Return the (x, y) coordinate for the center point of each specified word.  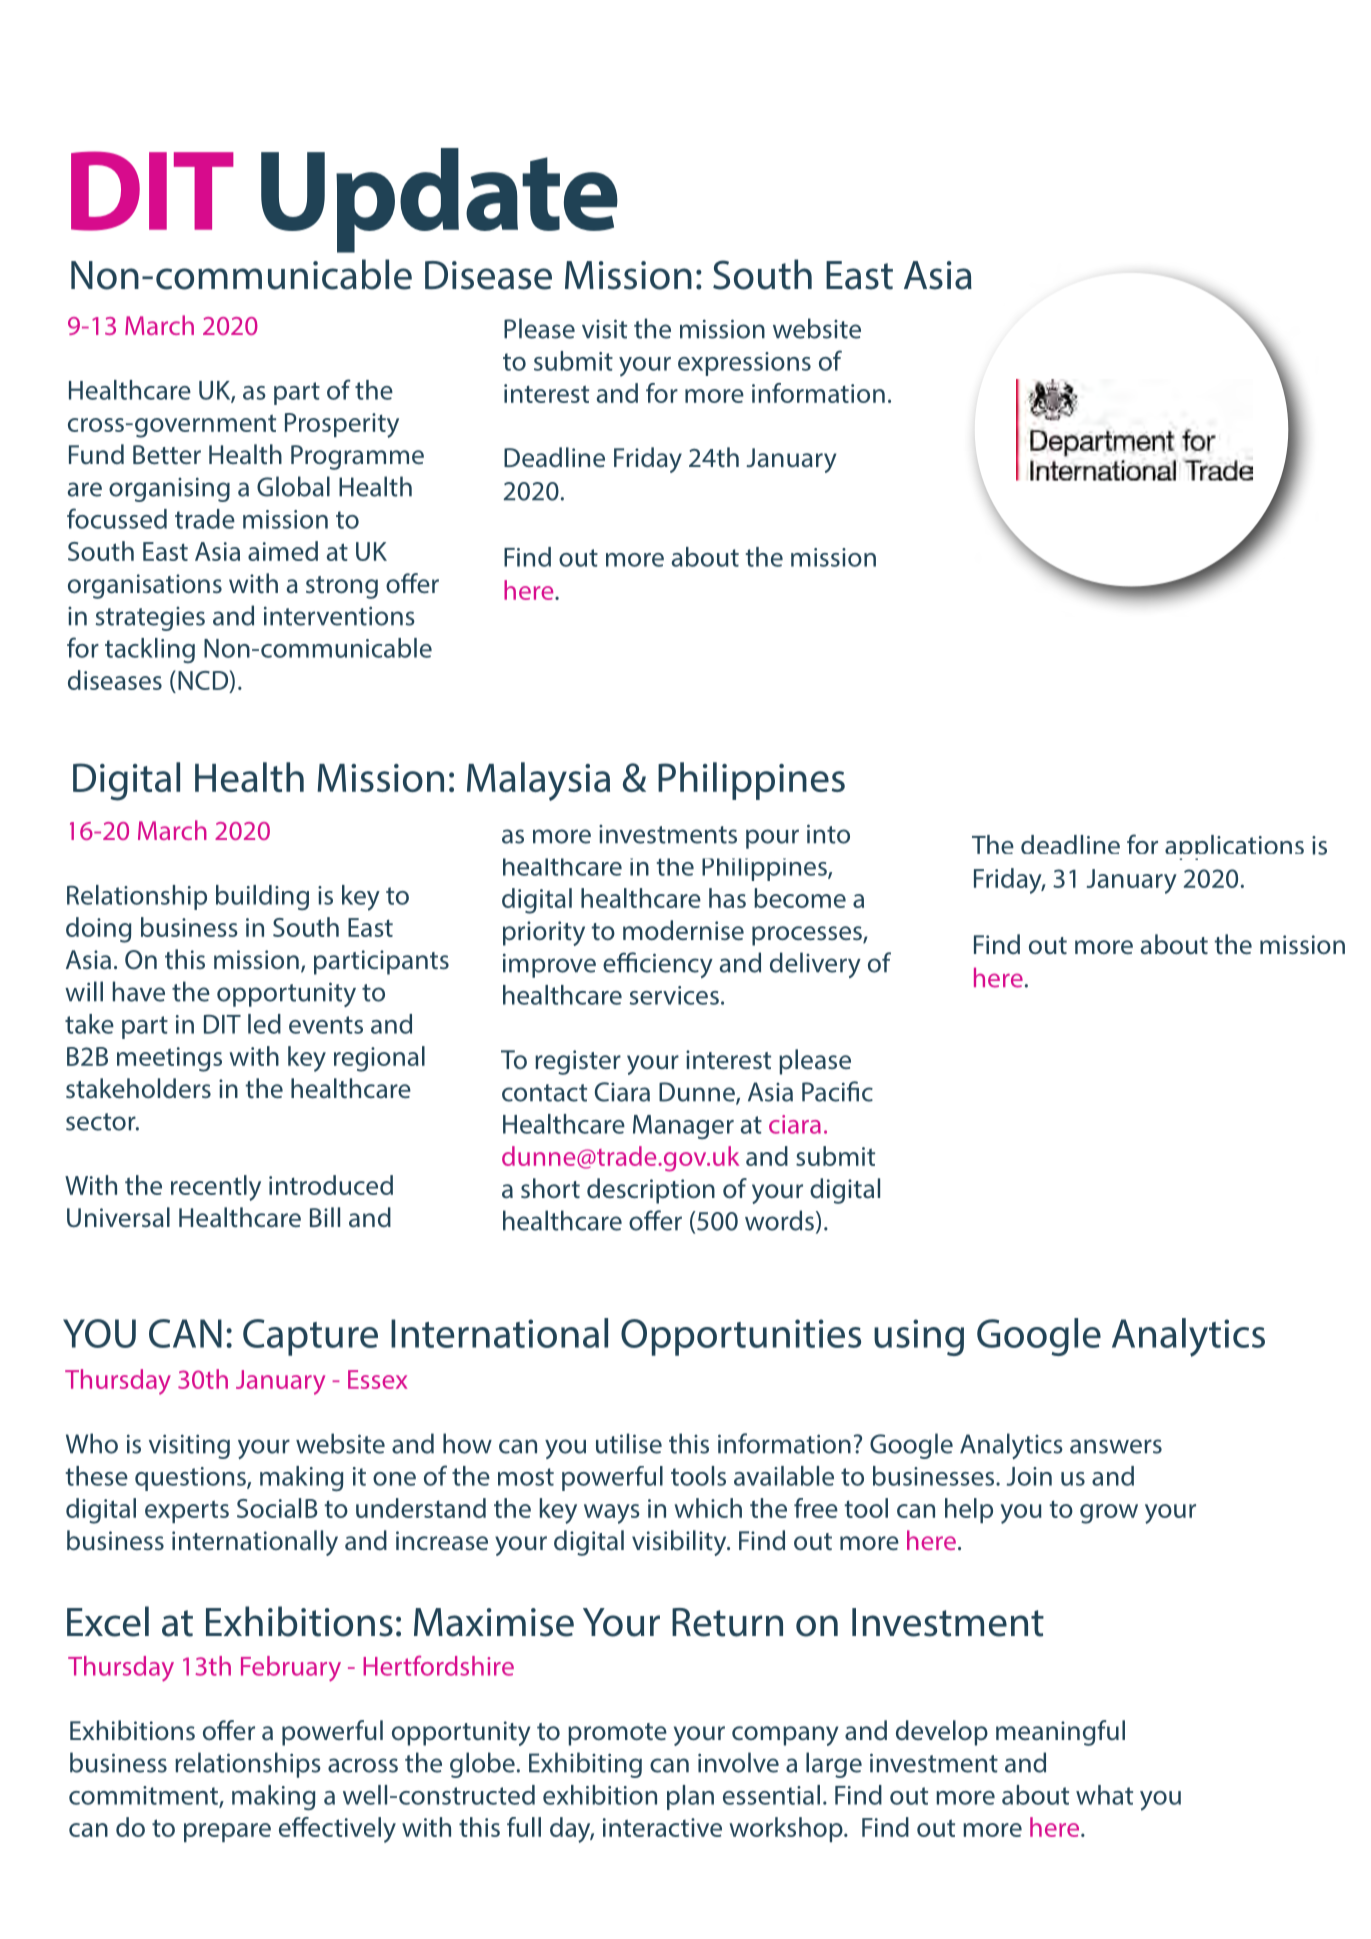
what (1104, 1795)
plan (690, 1797)
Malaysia (538, 781)
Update (439, 200)
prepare (227, 1832)
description (651, 1191)
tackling (150, 650)
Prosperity (342, 425)
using (919, 1337)
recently (216, 1188)
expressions (744, 364)
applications (1234, 847)
